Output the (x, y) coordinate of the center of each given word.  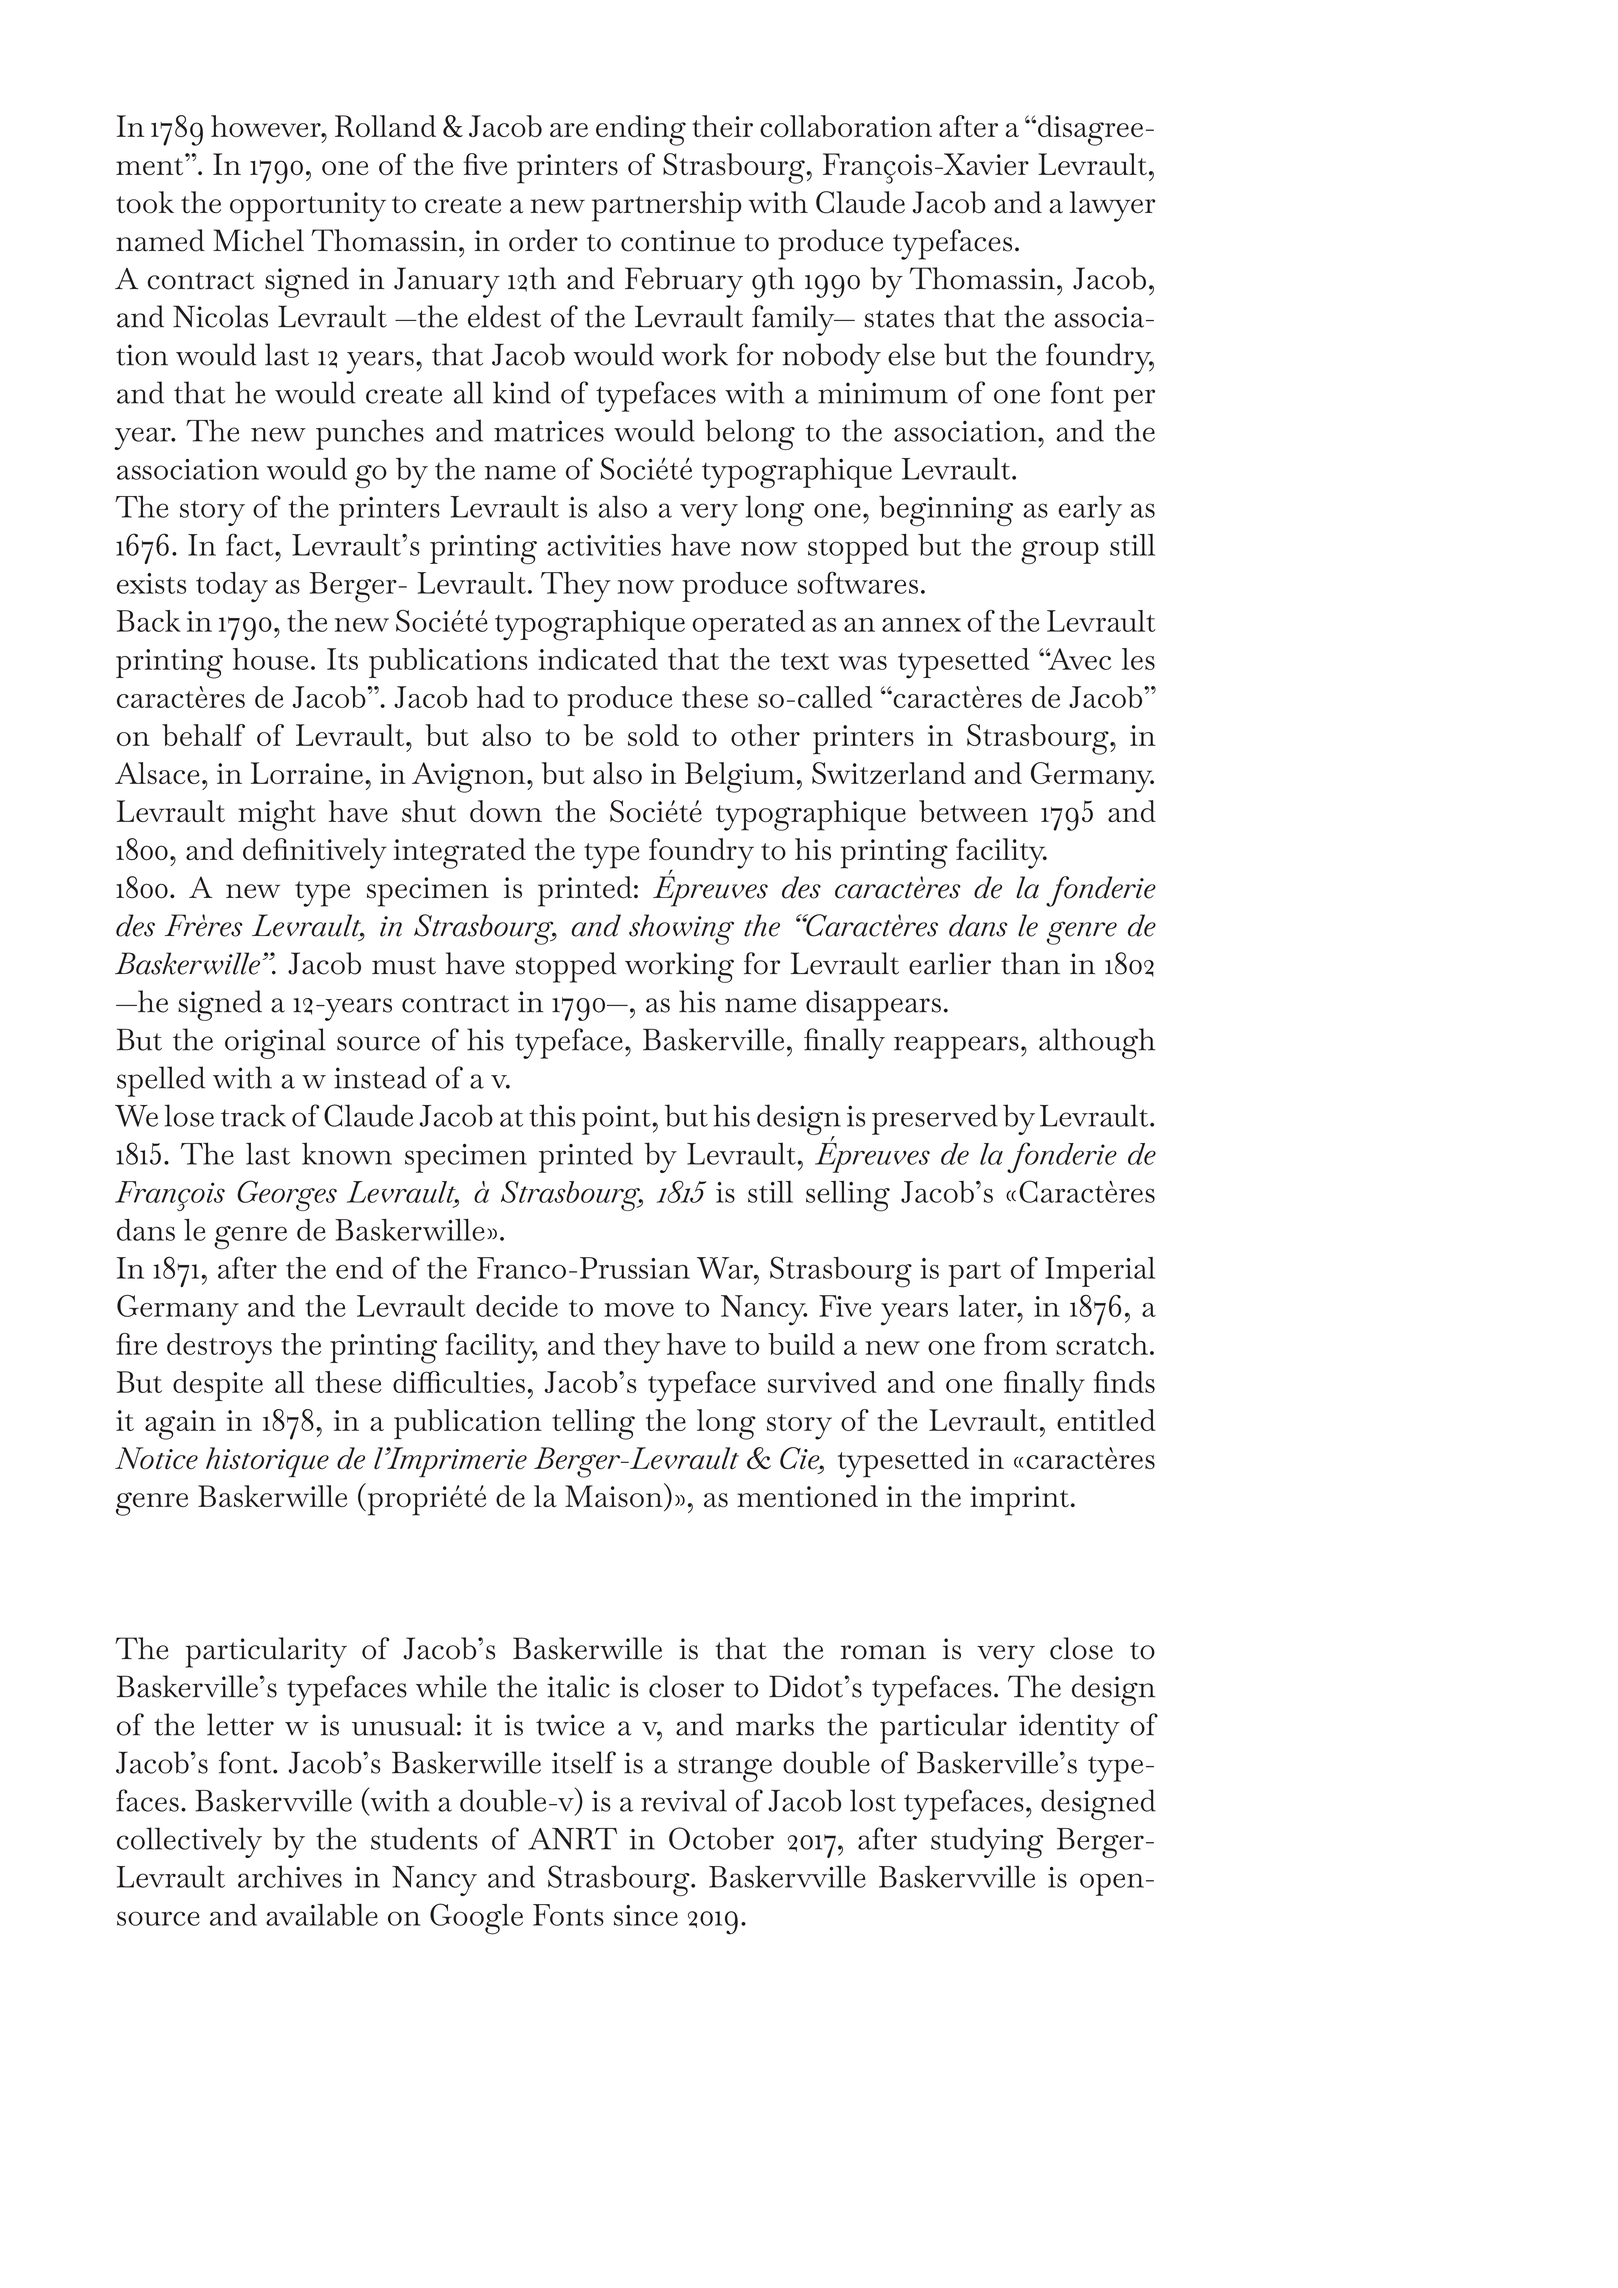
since (646, 1915)
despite (218, 1386)
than (1030, 963)
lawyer (1112, 206)
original (275, 1043)
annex (921, 625)
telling (593, 1424)
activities (604, 545)
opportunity (308, 207)
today (232, 587)
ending (641, 130)
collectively (189, 1842)
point (617, 1120)
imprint (1019, 1501)
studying (987, 1842)
